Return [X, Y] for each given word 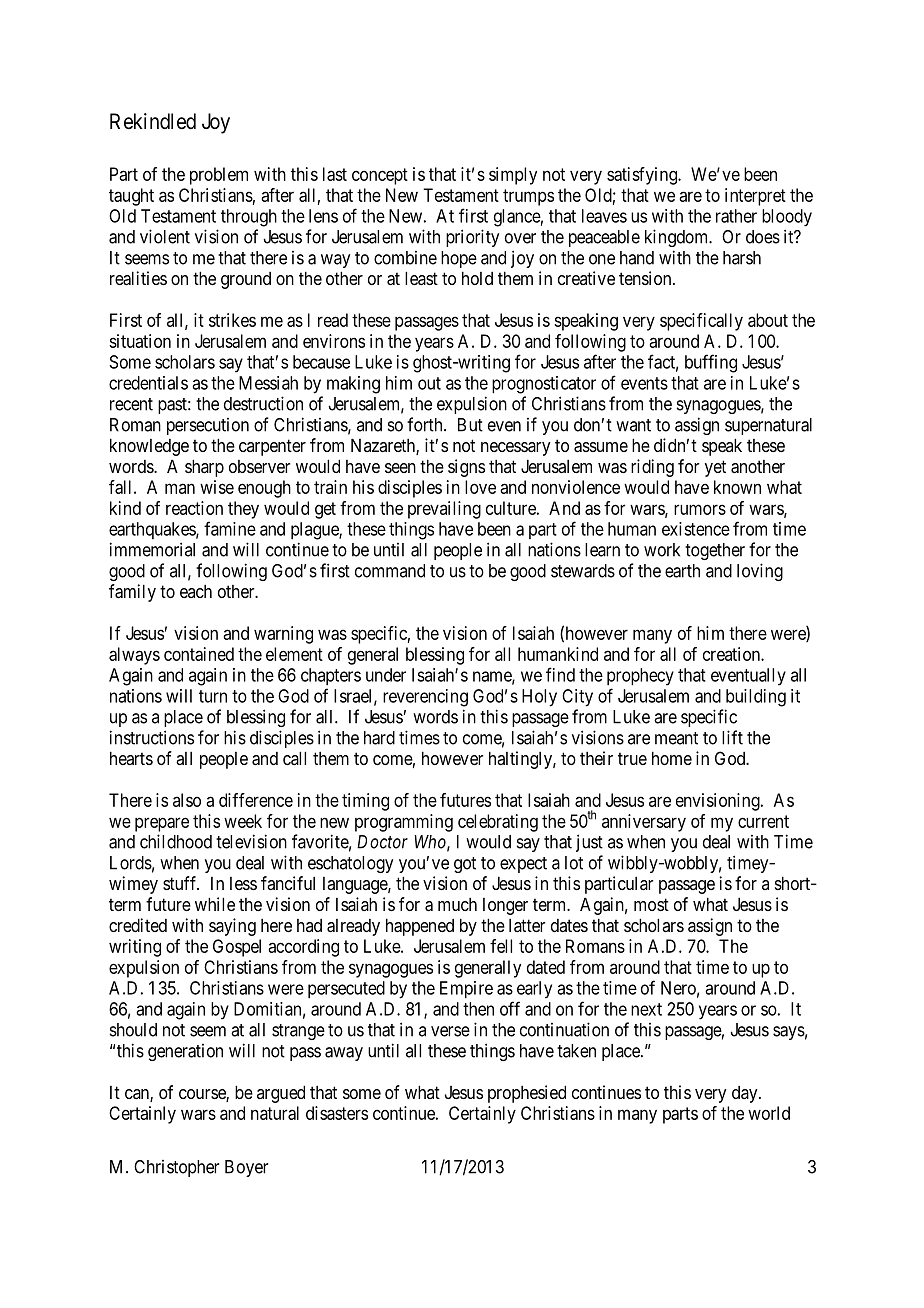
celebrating [498, 823]
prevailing [444, 510]
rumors [700, 509]
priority [472, 238]
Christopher [176, 1168]
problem [219, 176]
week [243, 821]
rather [736, 216]
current [763, 821]
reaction [194, 508]
